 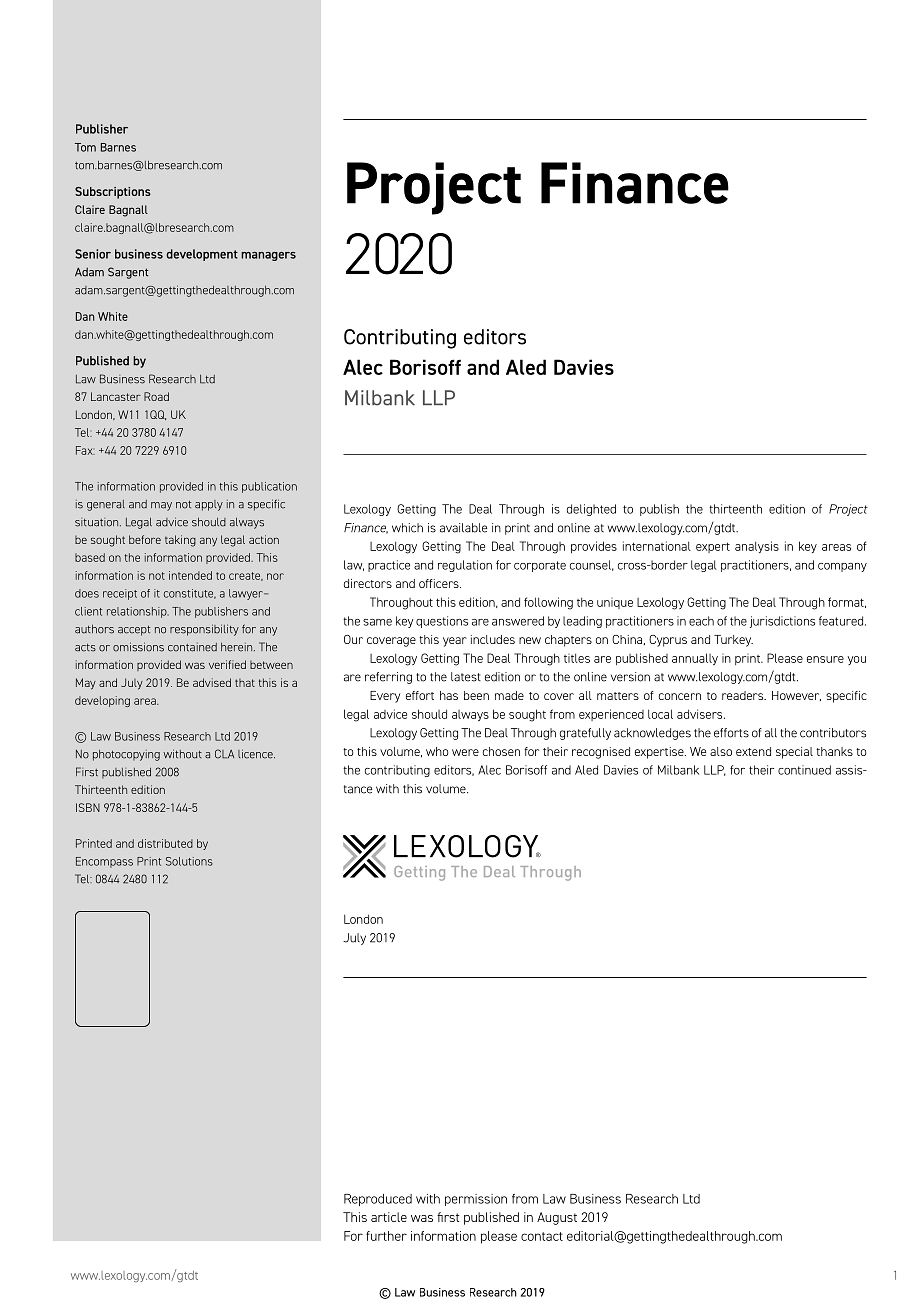 I want to click on Solutions, so click(x=189, y=861).
